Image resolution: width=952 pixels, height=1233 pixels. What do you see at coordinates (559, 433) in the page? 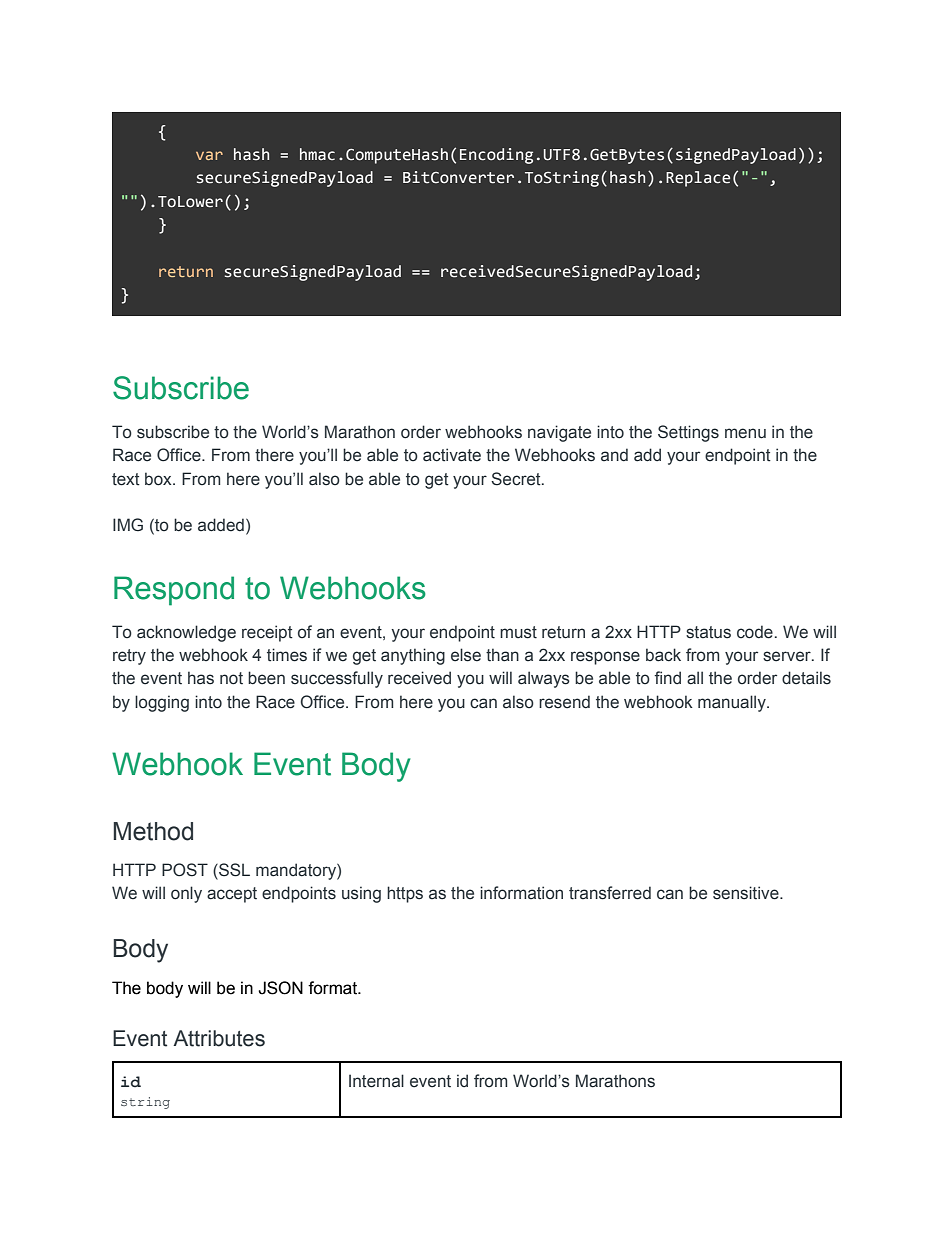
I see `navigate` at bounding box center [559, 433].
